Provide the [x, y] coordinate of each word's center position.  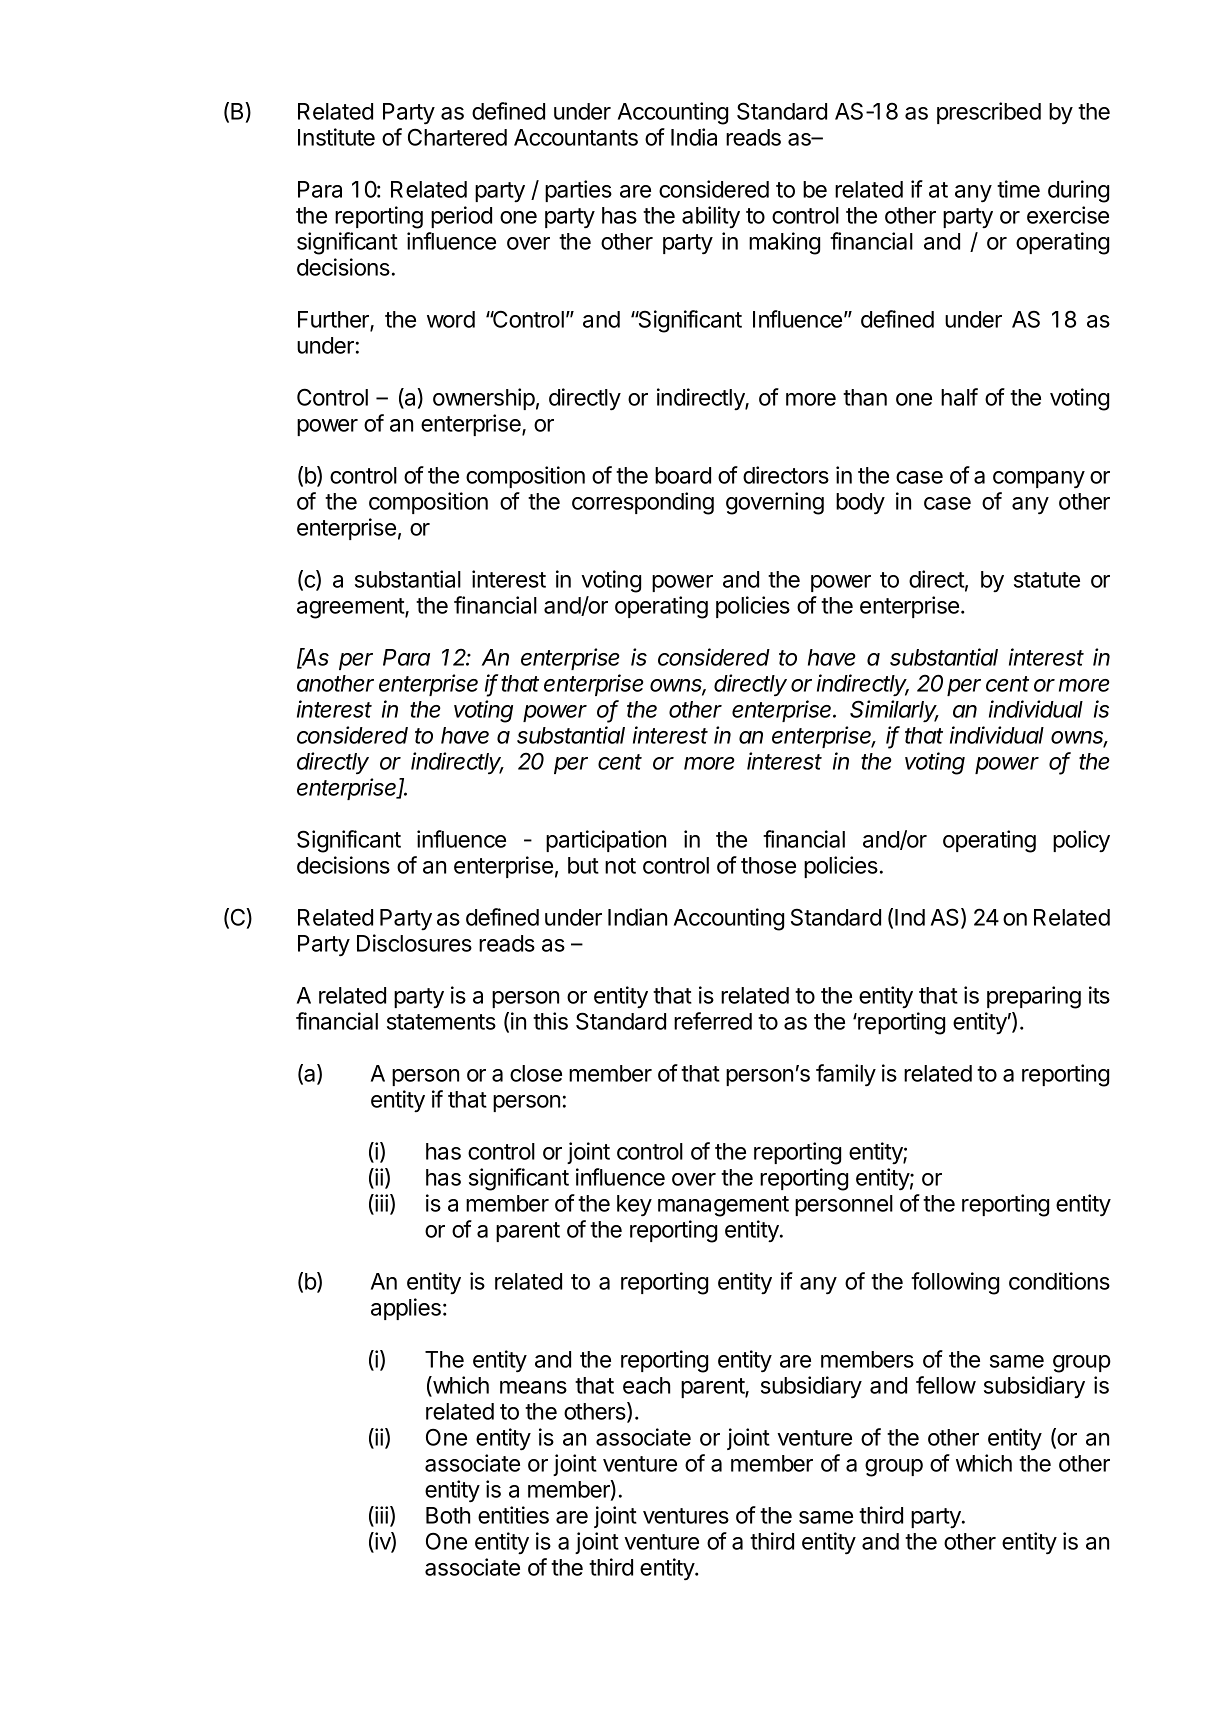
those [768, 865]
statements [441, 1022]
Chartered [457, 137]
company [1039, 480]
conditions [1059, 1281]
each [646, 1385]
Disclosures [414, 943]
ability [711, 217]
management [723, 1206]
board [683, 475]
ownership [484, 399]
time [1018, 189]
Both [448, 1515]
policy [1081, 841]
